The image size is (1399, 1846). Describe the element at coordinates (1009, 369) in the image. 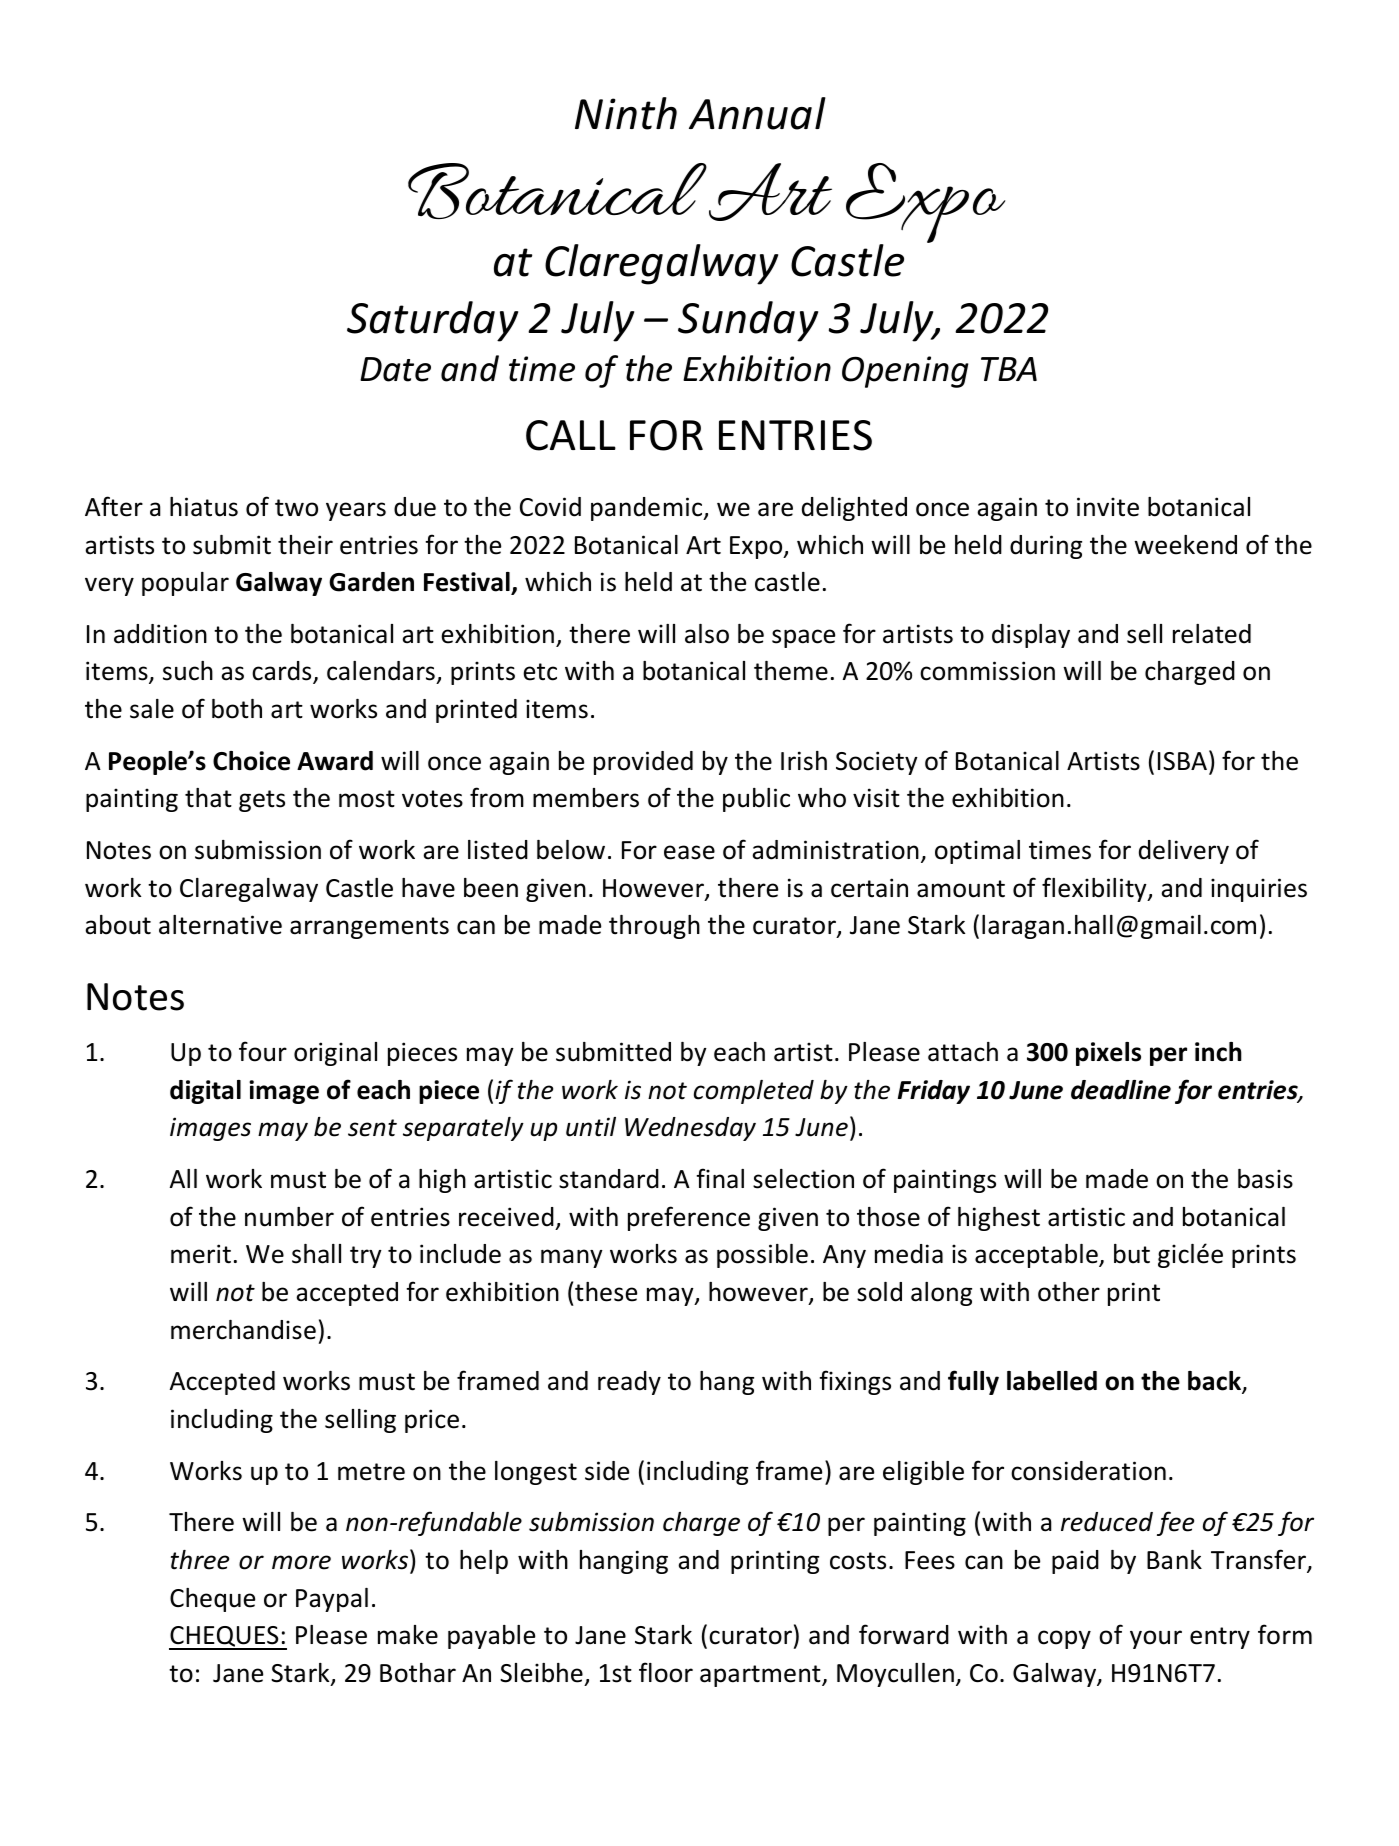

I see `TBA` at that location.
